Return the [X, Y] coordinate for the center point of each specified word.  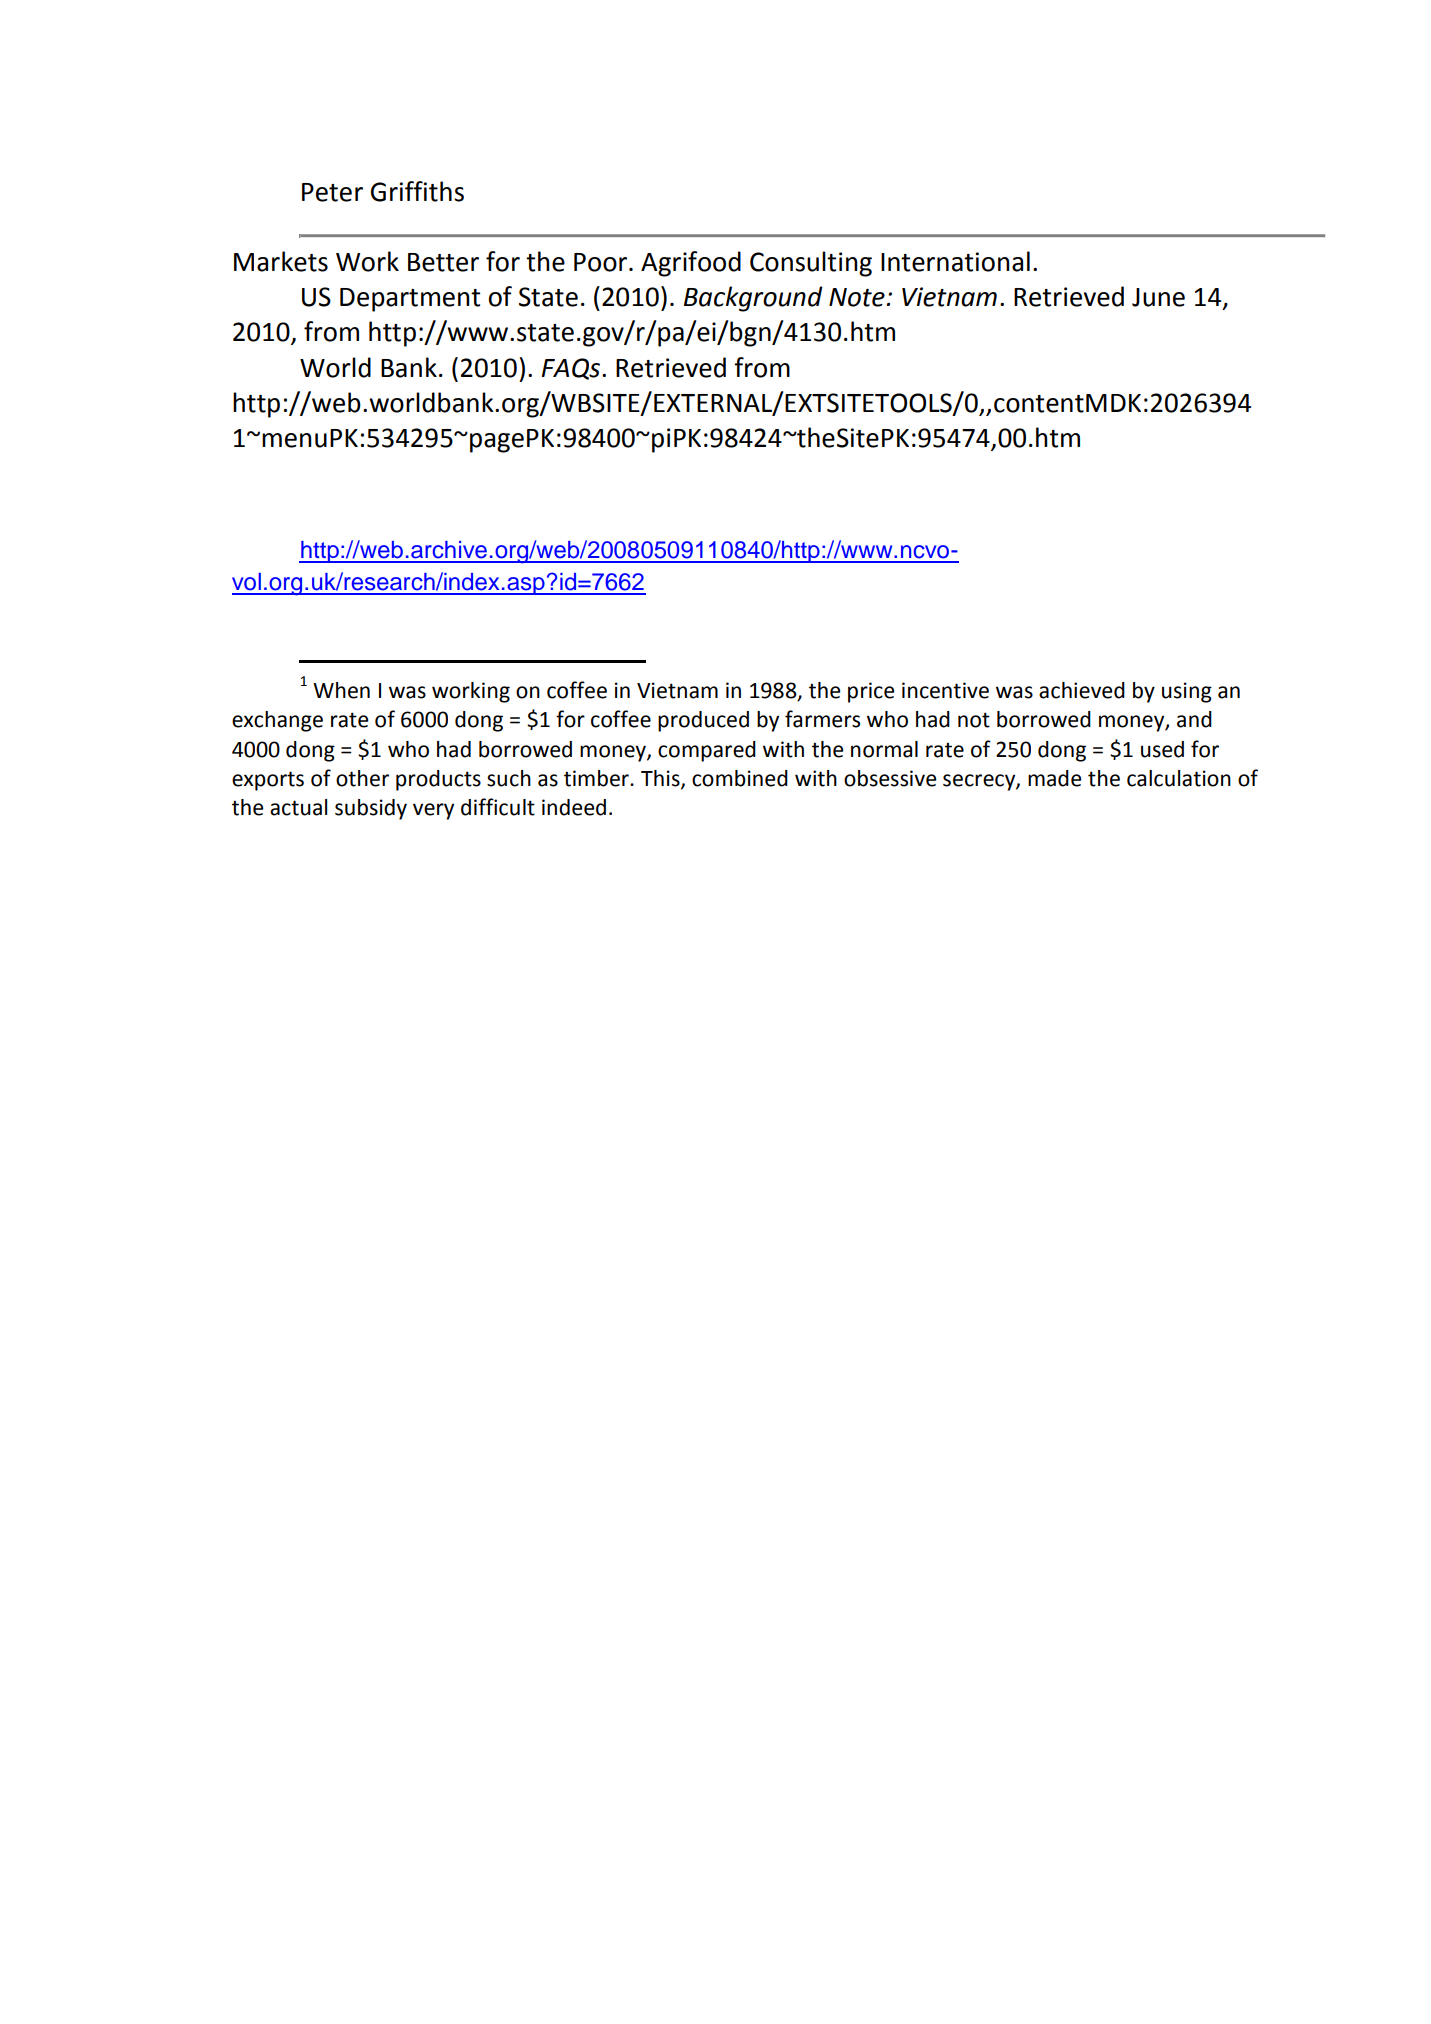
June [1158, 297]
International [955, 261]
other [362, 778]
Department [410, 300]
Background [753, 299]
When [341, 690]
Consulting [811, 264]
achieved [1082, 690]
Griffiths [417, 191]
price [871, 692]
